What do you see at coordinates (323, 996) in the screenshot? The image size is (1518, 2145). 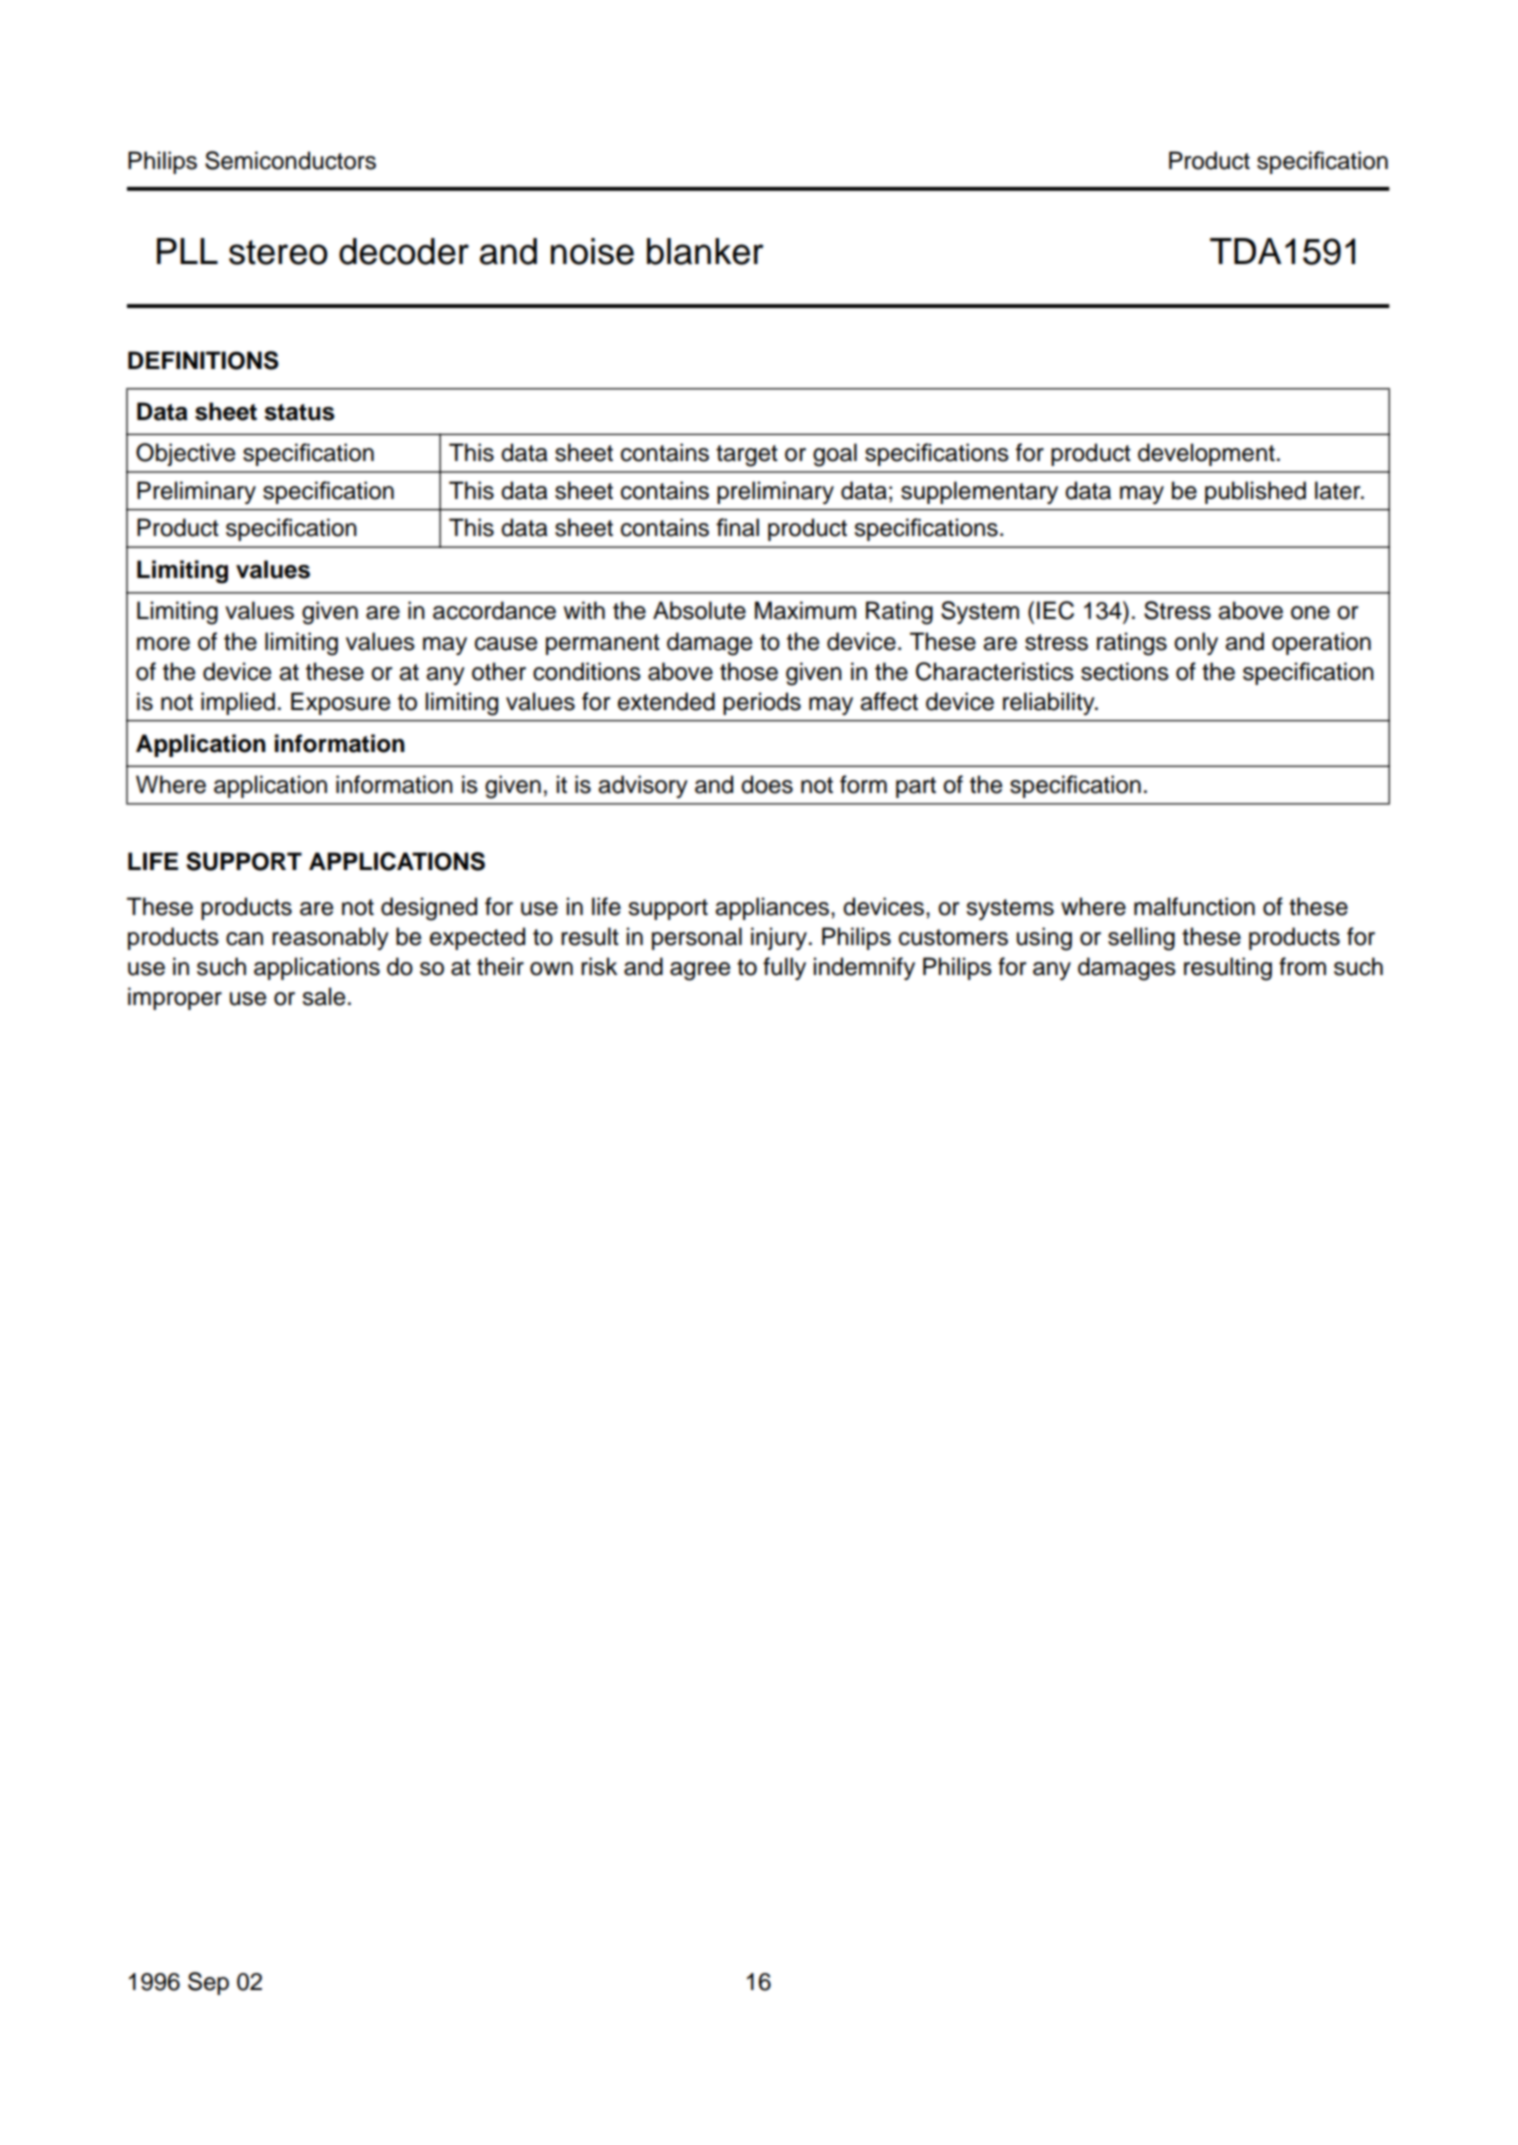 I see `sale` at bounding box center [323, 996].
